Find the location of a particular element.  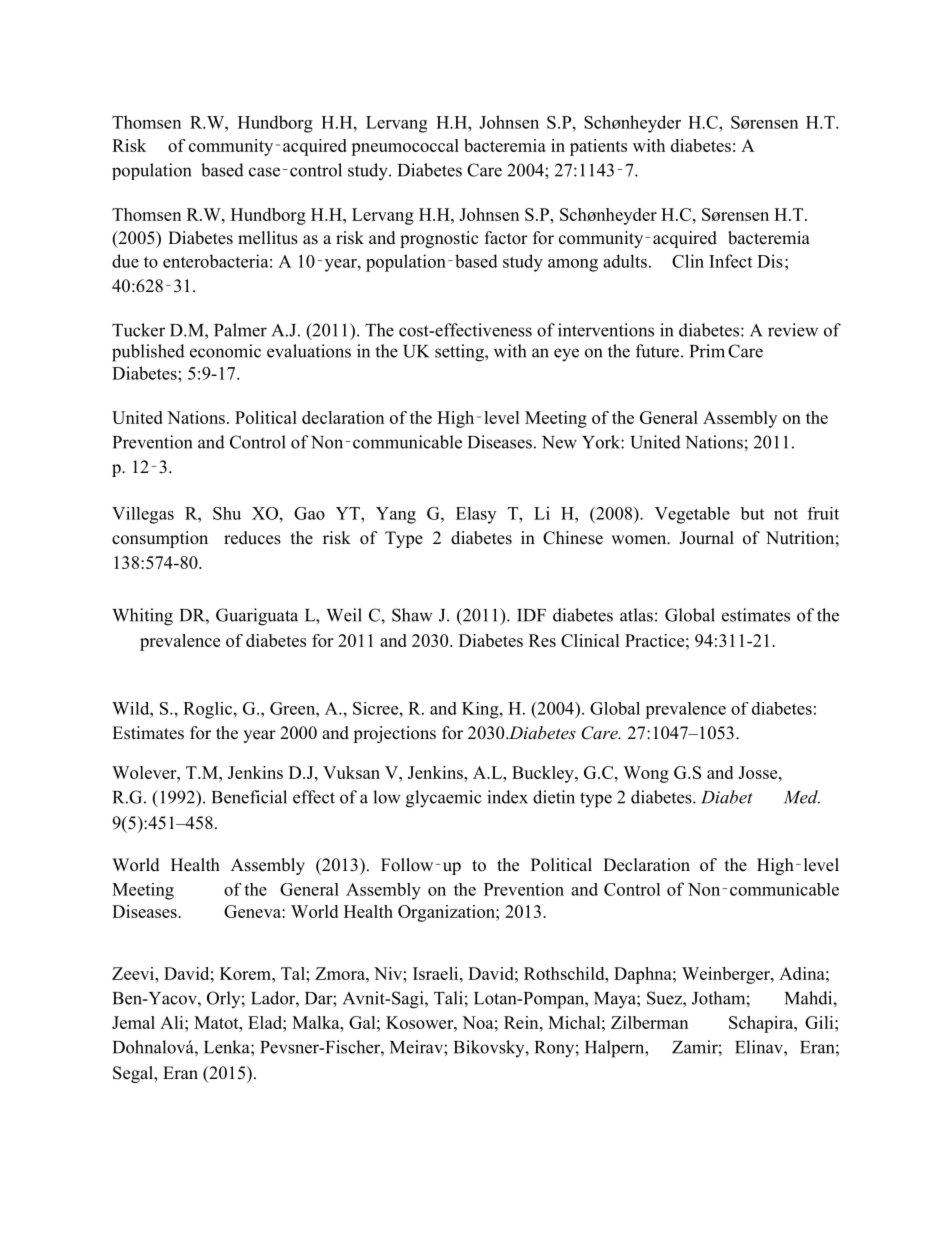

Tali is located at coordinates (448, 998).
